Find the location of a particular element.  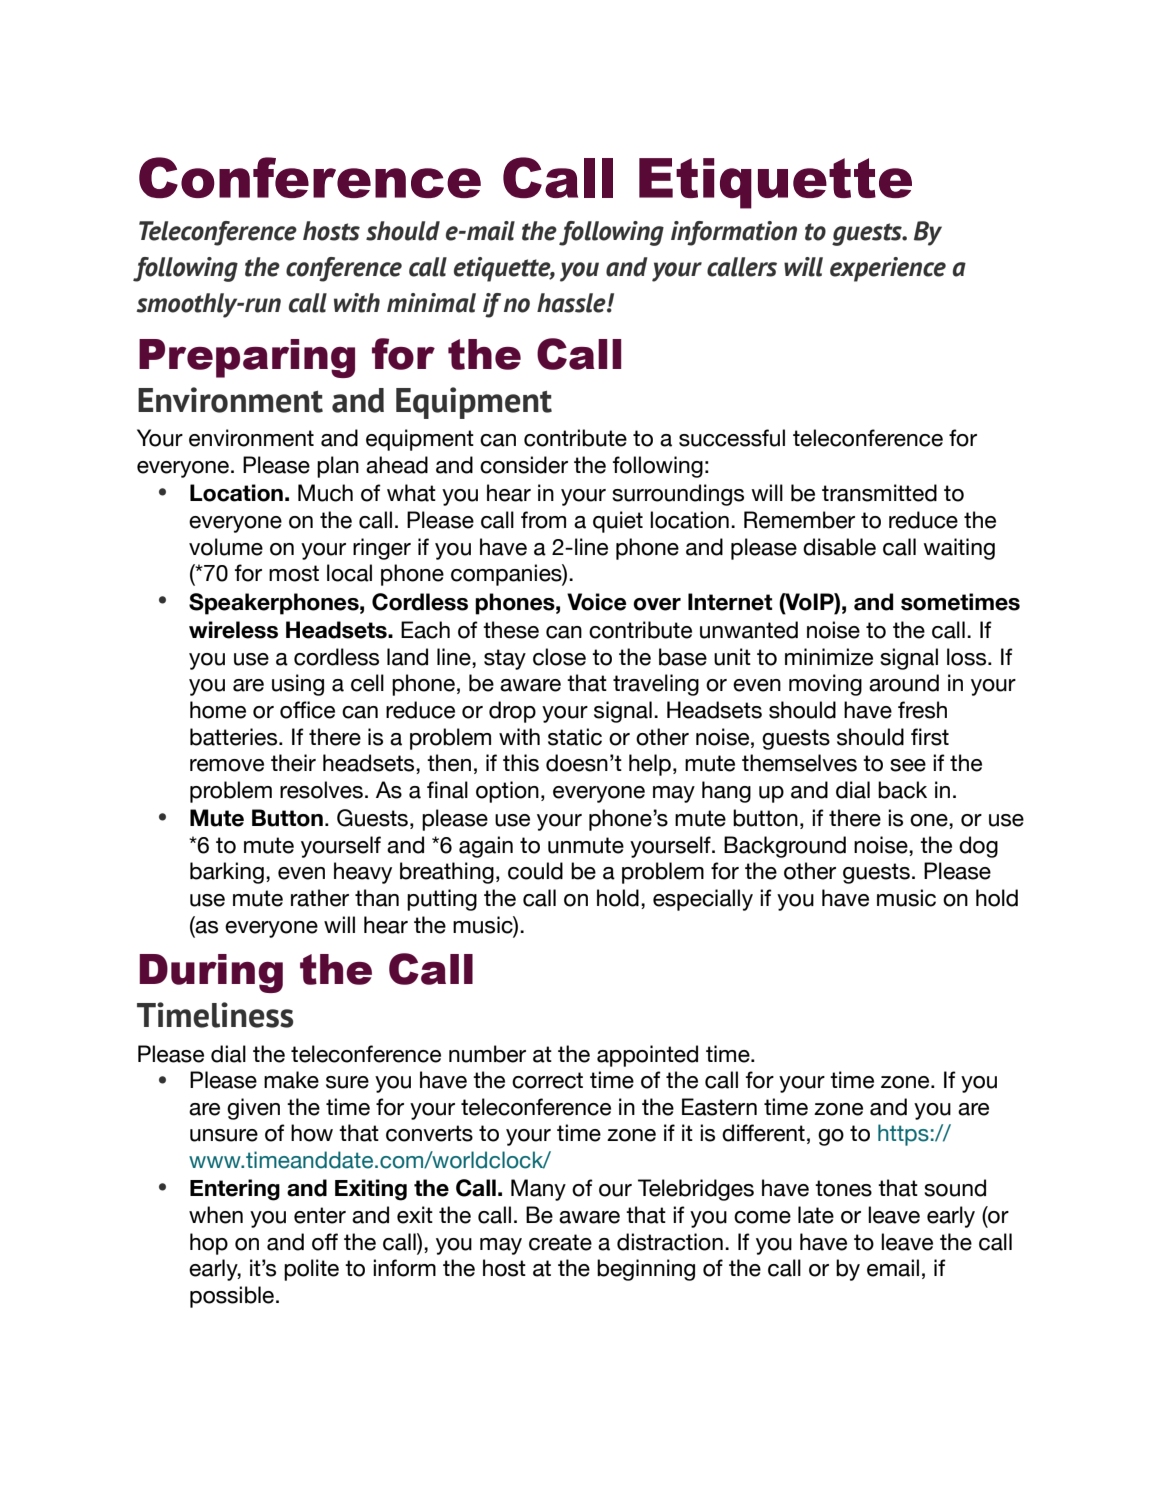

transmitted is located at coordinates (879, 493).
